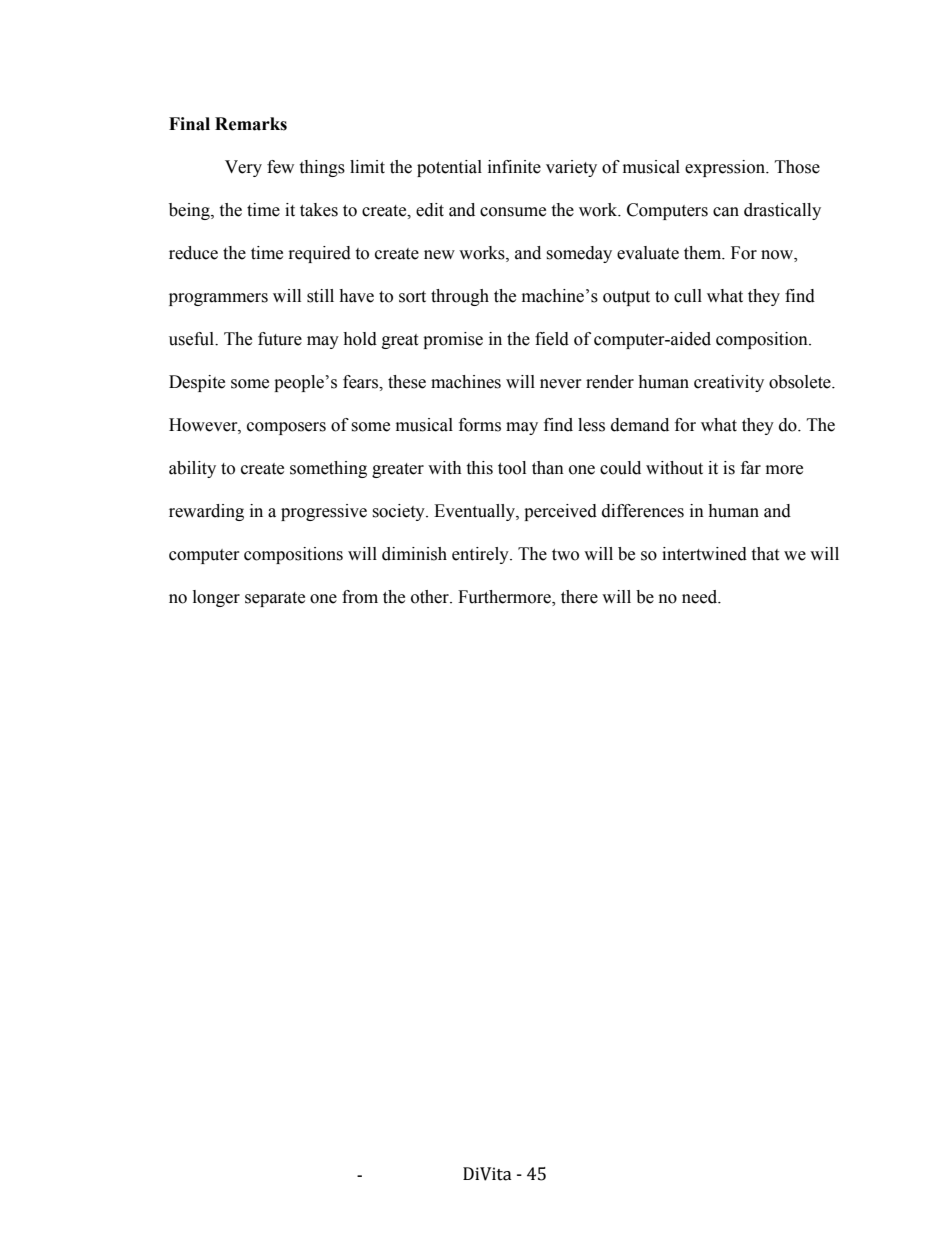  What do you see at coordinates (514, 167) in the page?
I see `infinite` at bounding box center [514, 167].
